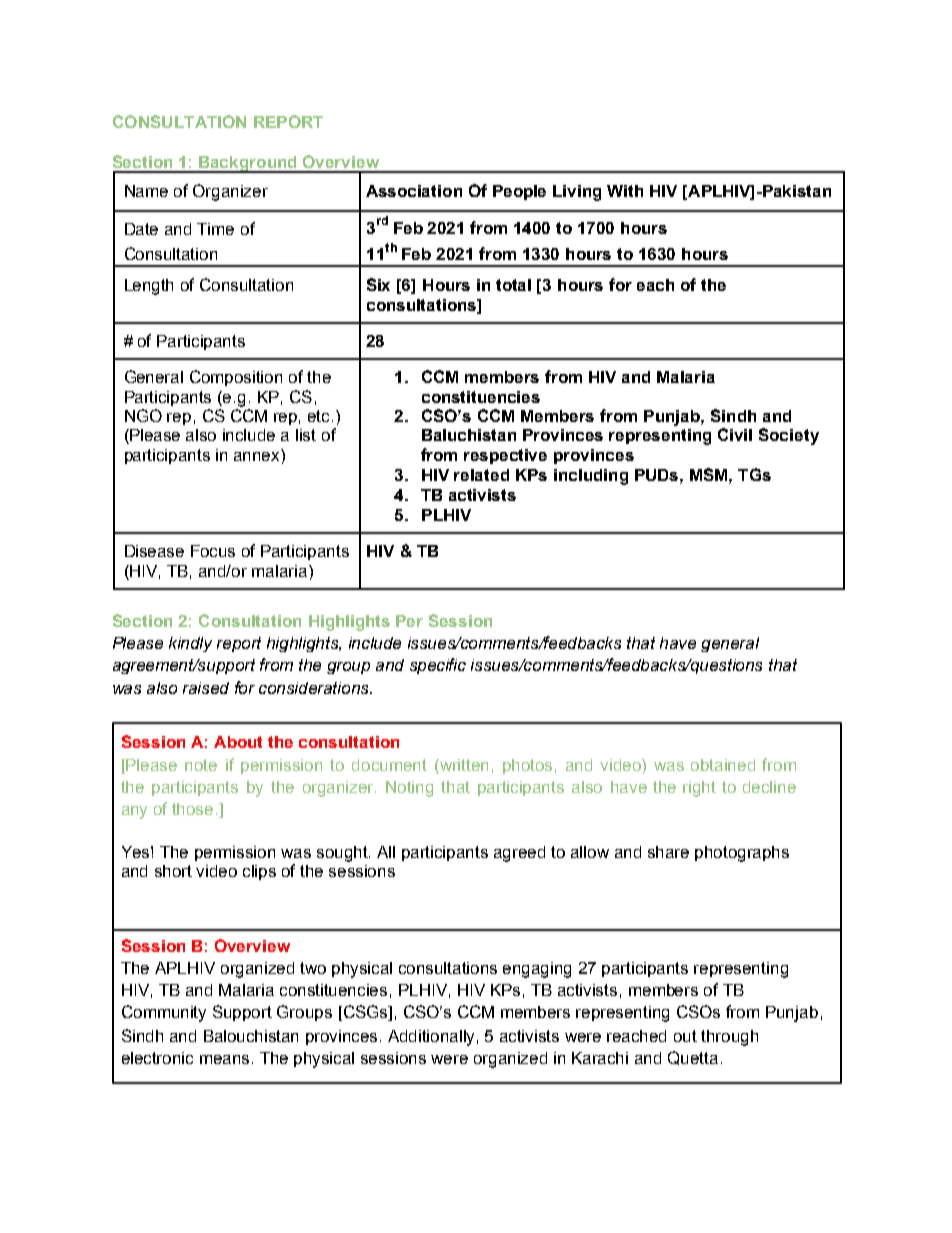 The width and height of the page is (952, 1233). What do you see at coordinates (505, 456) in the page?
I see `respective` at bounding box center [505, 456].
